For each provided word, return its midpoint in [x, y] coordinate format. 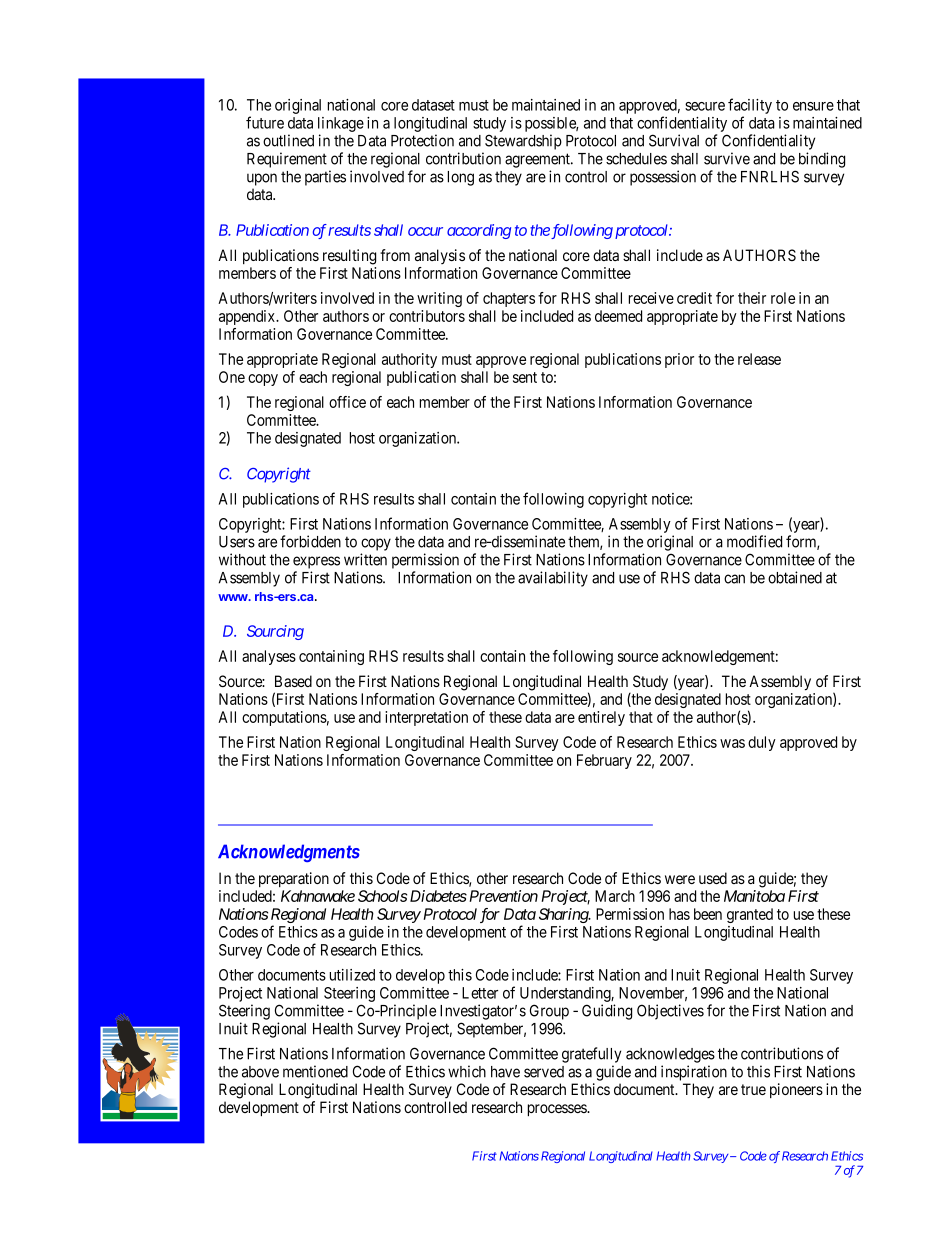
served [544, 1072]
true [753, 1089]
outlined [288, 140]
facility [750, 107]
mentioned [315, 1071]
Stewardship [523, 142]
